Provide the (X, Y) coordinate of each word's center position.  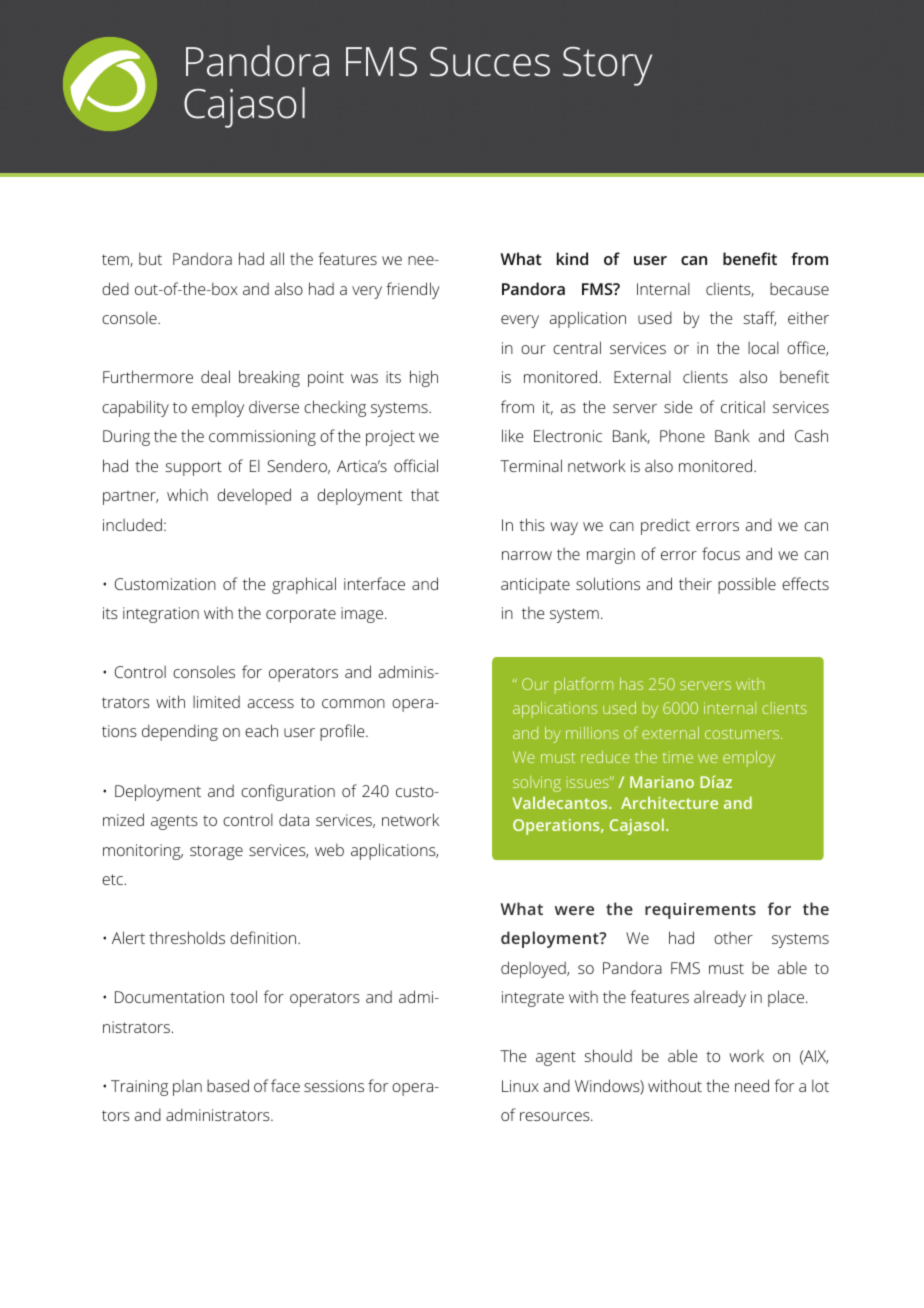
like (512, 435)
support (193, 468)
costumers (743, 734)
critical (743, 407)
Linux (520, 1086)
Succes (490, 62)
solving (537, 784)
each (261, 730)
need (752, 1085)
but (150, 258)
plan (187, 1088)
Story (607, 66)
